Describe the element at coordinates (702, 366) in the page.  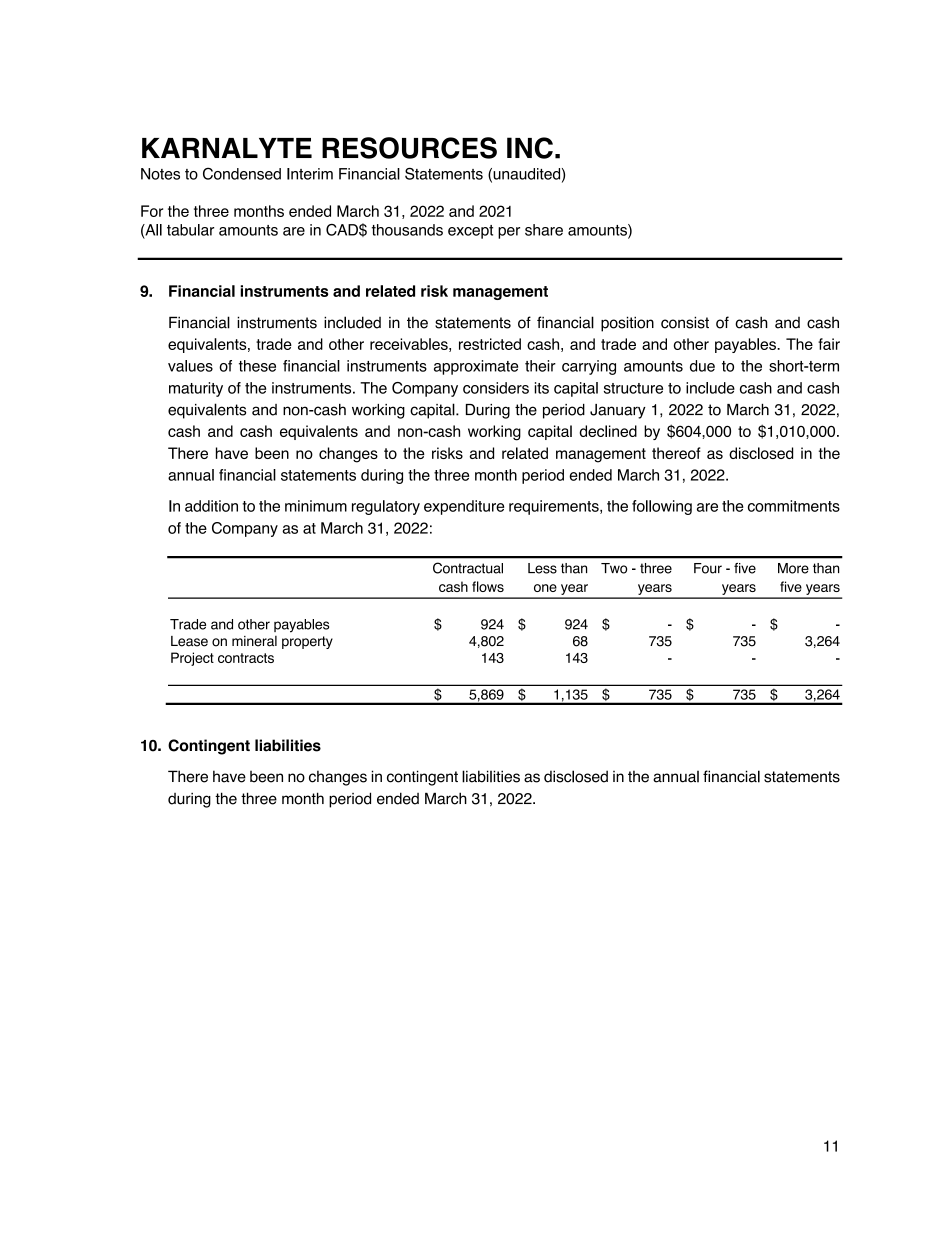
I see `due` at that location.
